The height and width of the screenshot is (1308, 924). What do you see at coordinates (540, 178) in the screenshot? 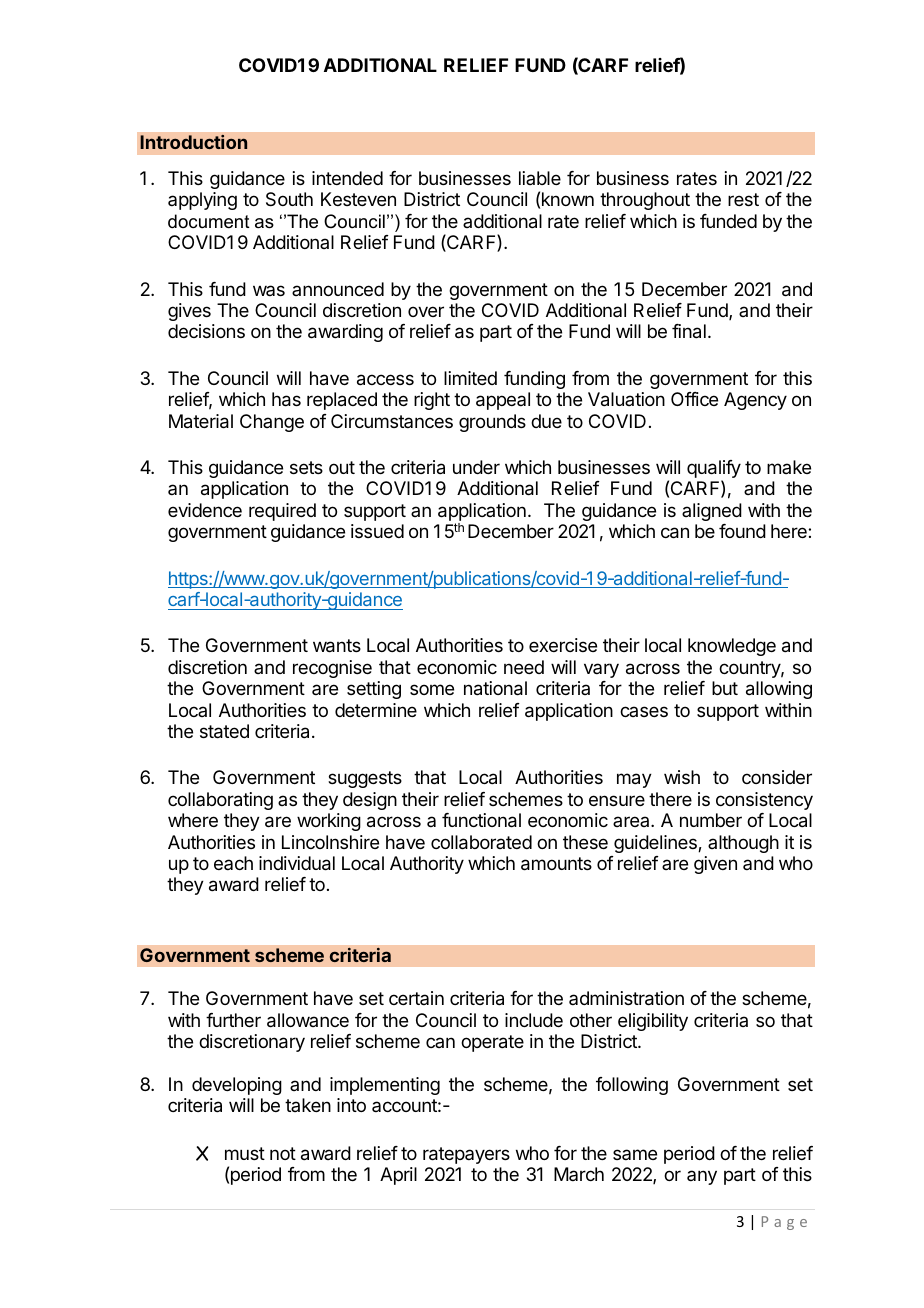
I see `liable` at bounding box center [540, 178].
